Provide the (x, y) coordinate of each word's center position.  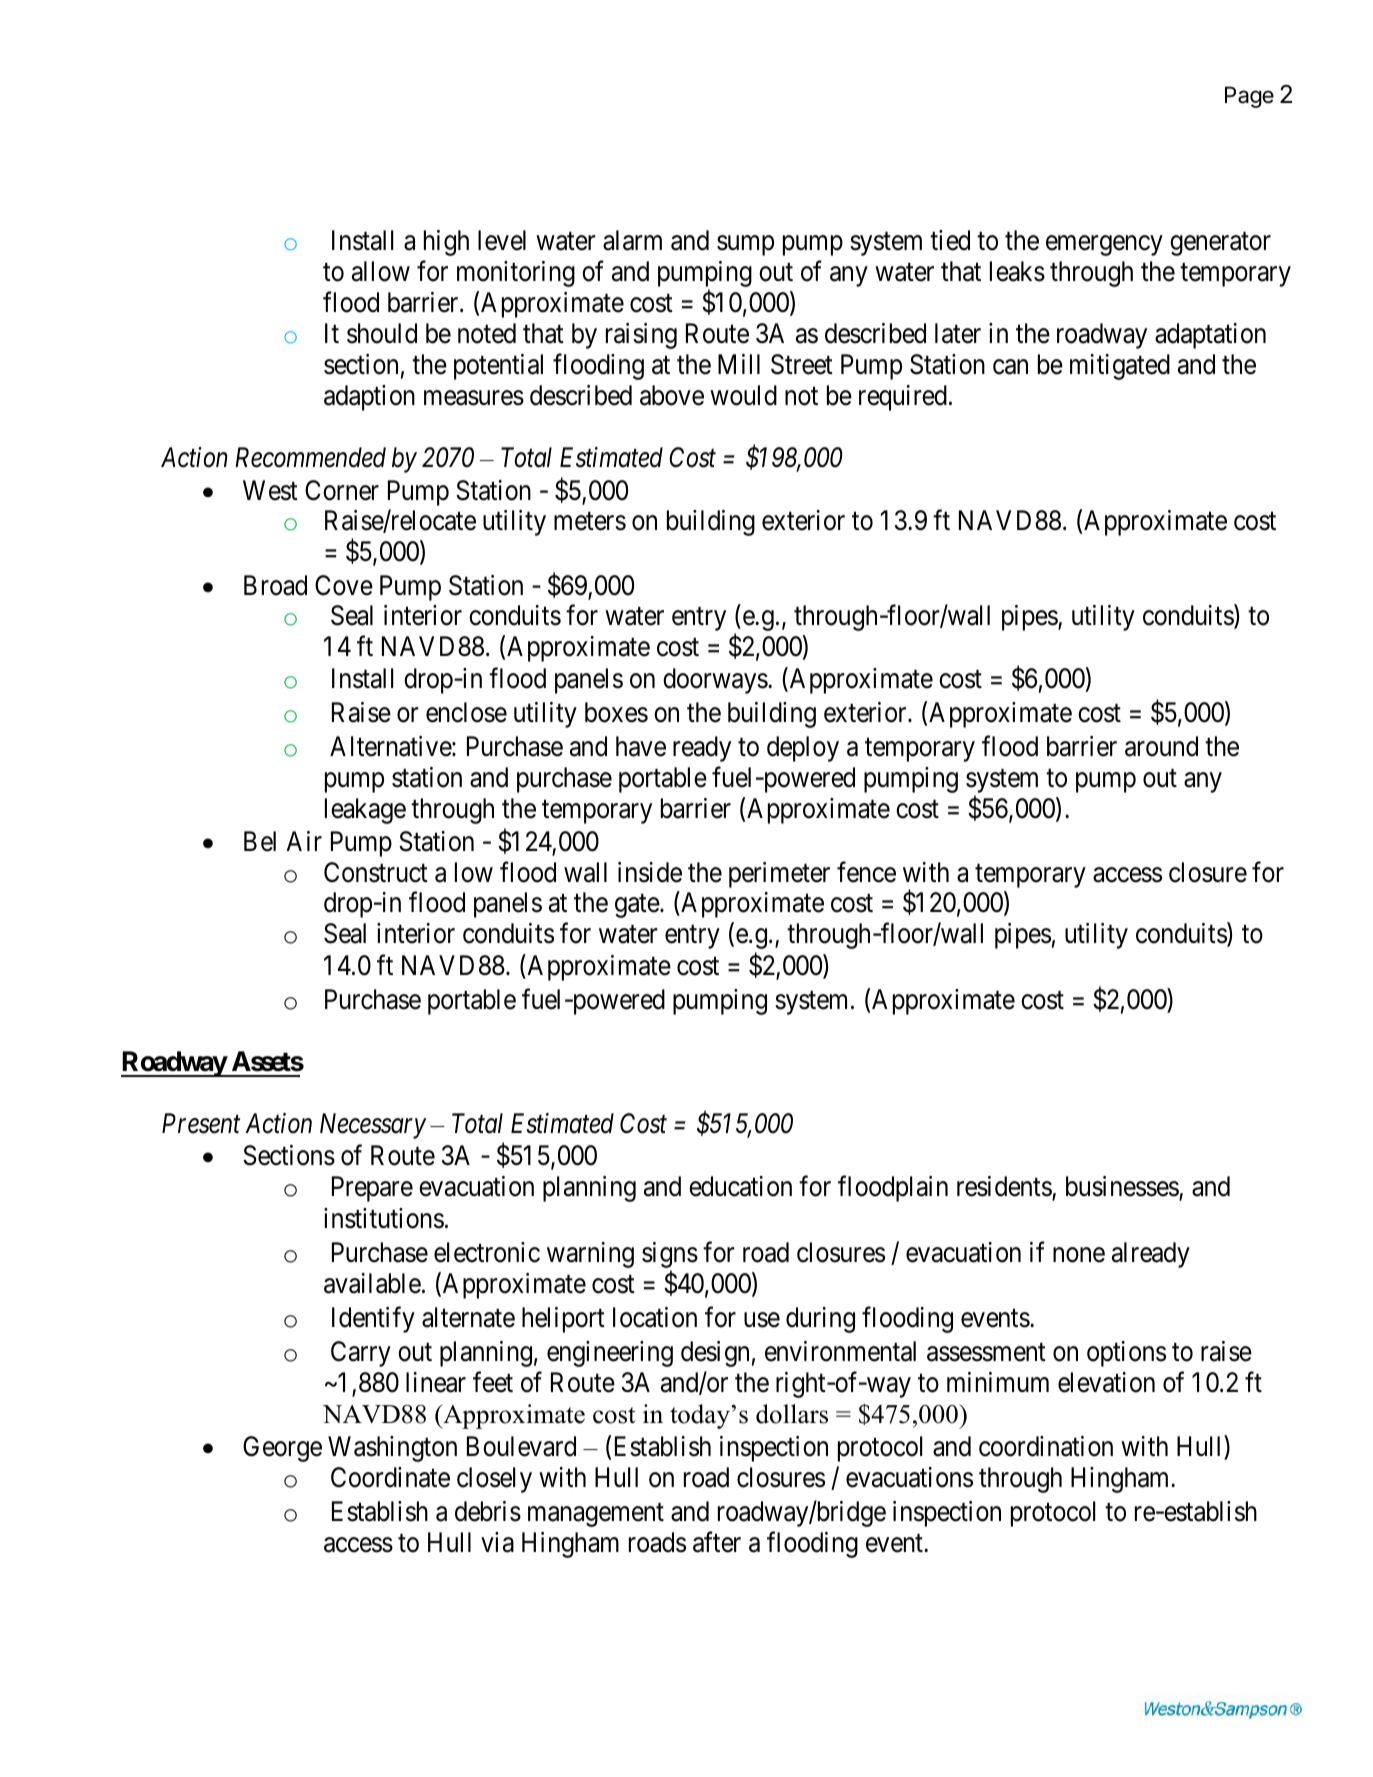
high (446, 243)
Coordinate (390, 1477)
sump (745, 246)
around (1161, 746)
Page (1249, 97)
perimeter (779, 875)
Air (304, 841)
